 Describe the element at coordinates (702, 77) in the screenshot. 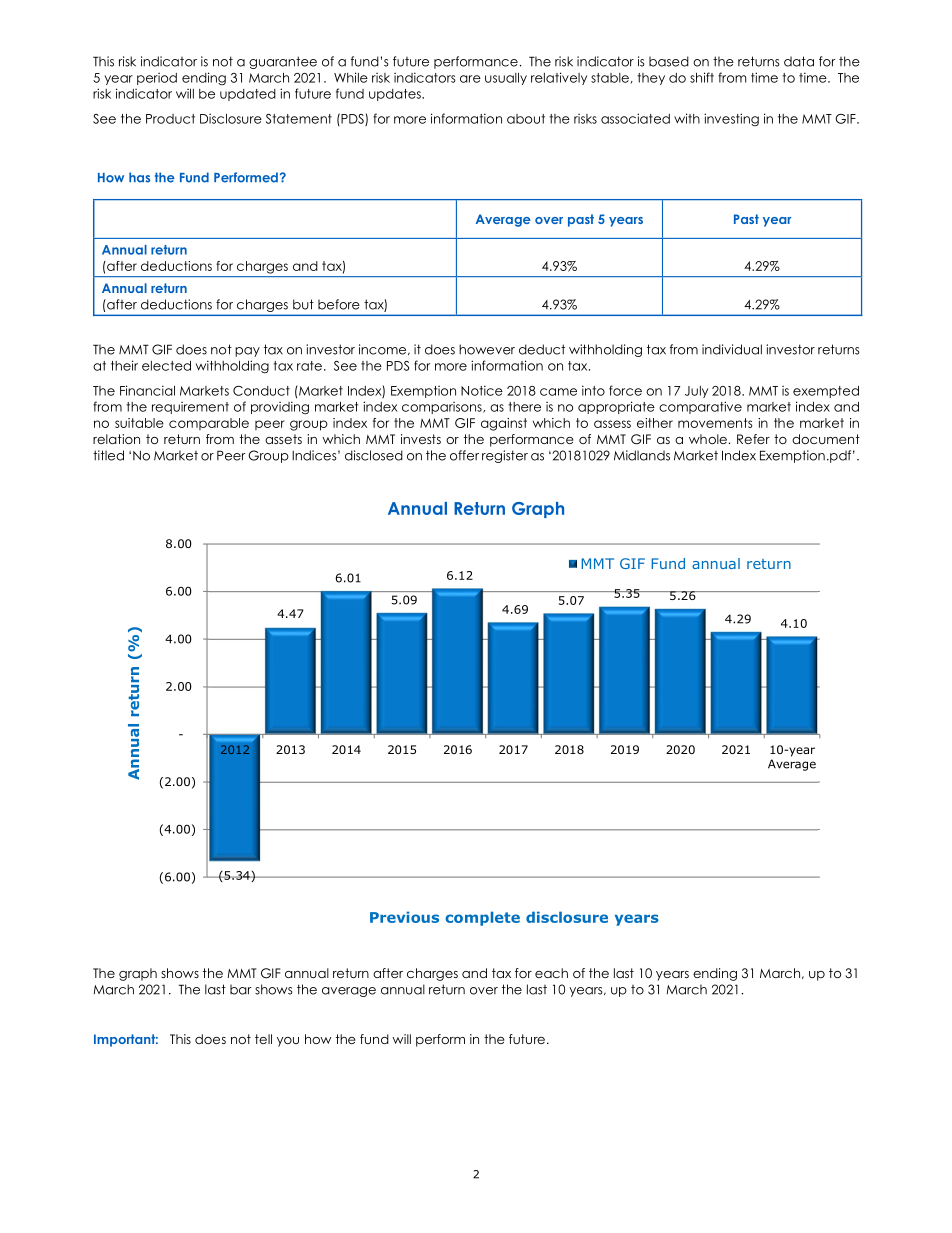

I see `shift` at that location.
